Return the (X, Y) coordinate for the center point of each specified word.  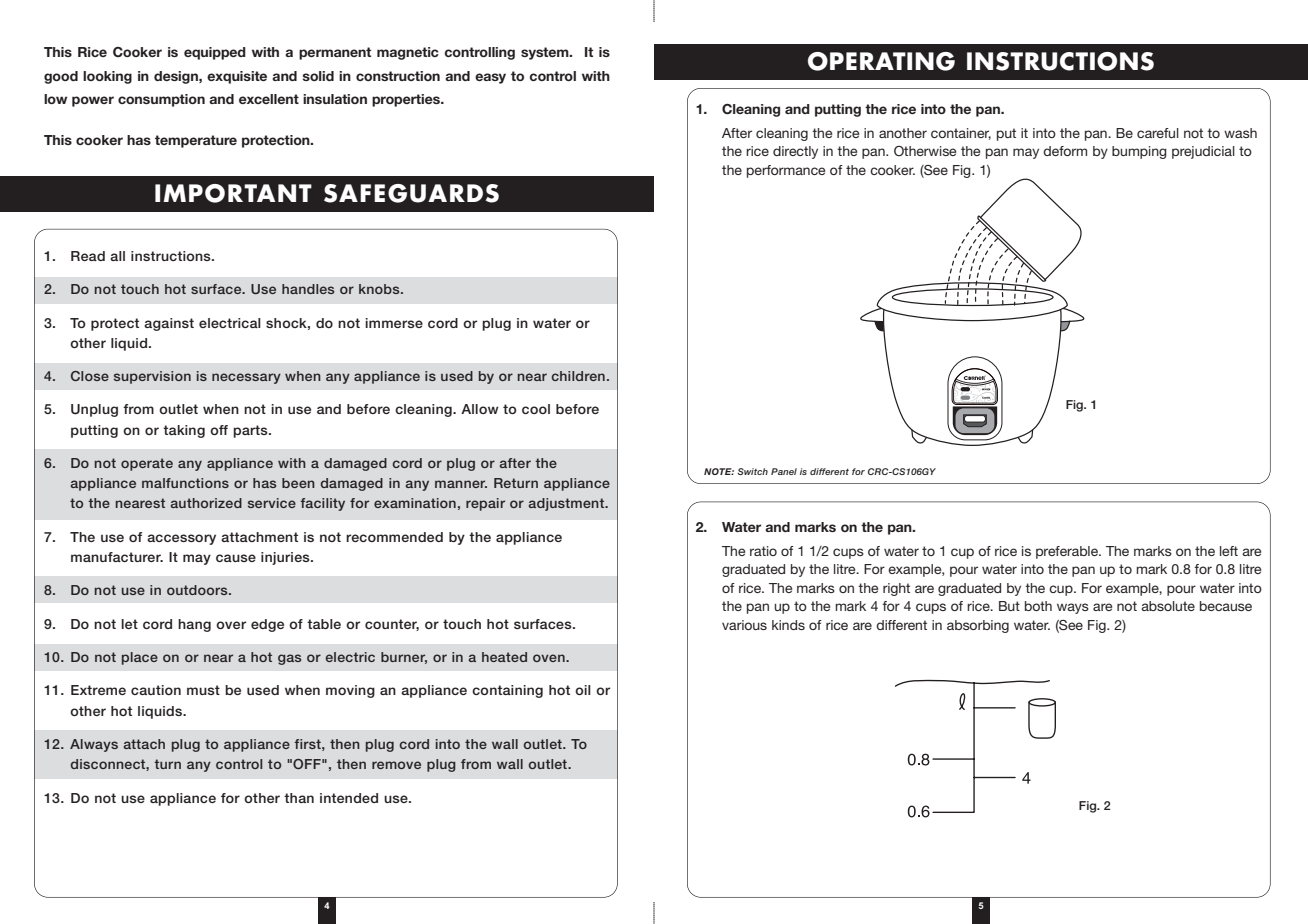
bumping (1139, 152)
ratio (763, 551)
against (169, 324)
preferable (1068, 552)
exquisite (237, 77)
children (578, 376)
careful (1158, 133)
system (546, 53)
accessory (181, 539)
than (299, 798)
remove (396, 765)
